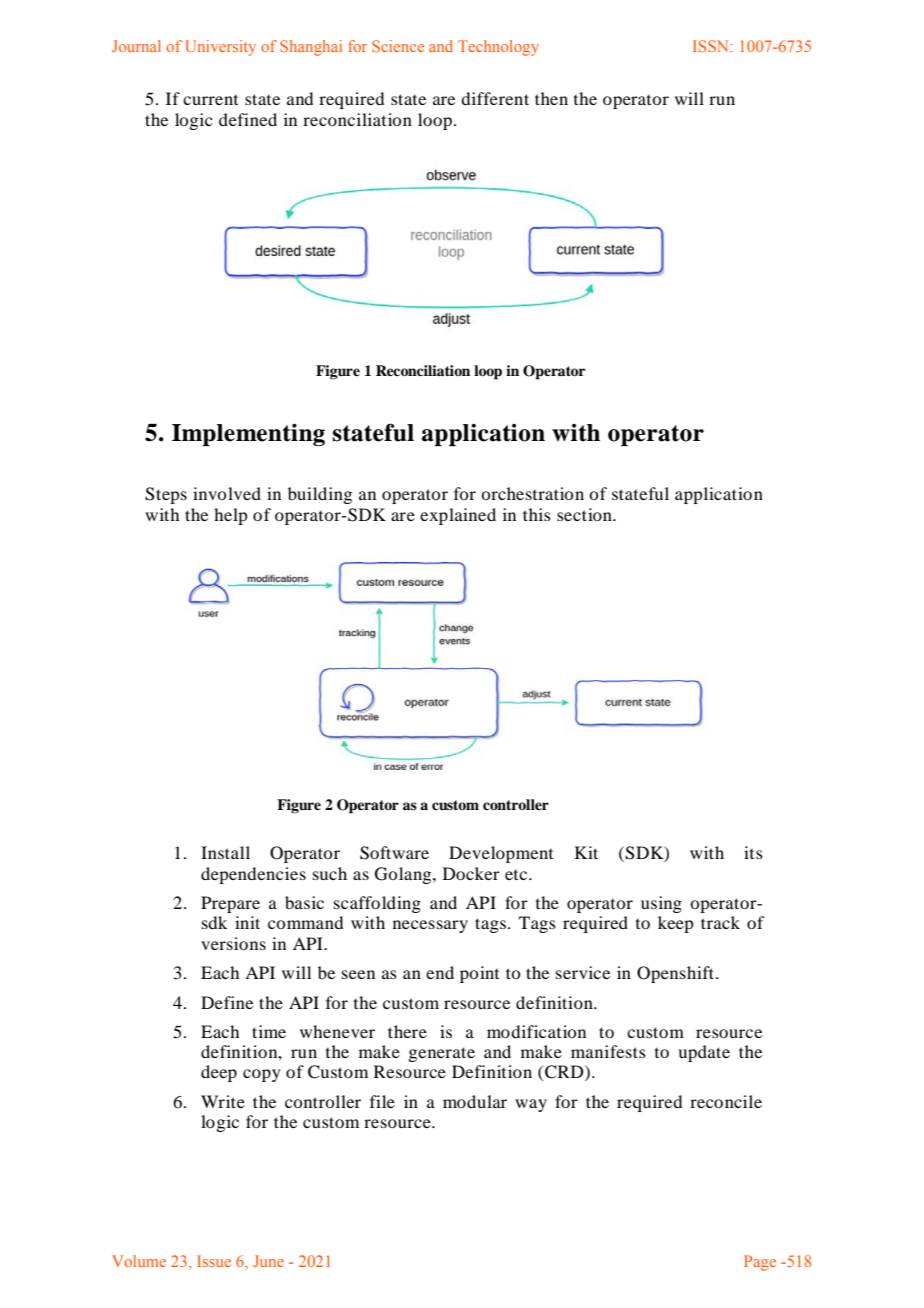 The height and width of the image is (1308, 924). What do you see at coordinates (233, 943) in the image?
I see `versions` at bounding box center [233, 943].
